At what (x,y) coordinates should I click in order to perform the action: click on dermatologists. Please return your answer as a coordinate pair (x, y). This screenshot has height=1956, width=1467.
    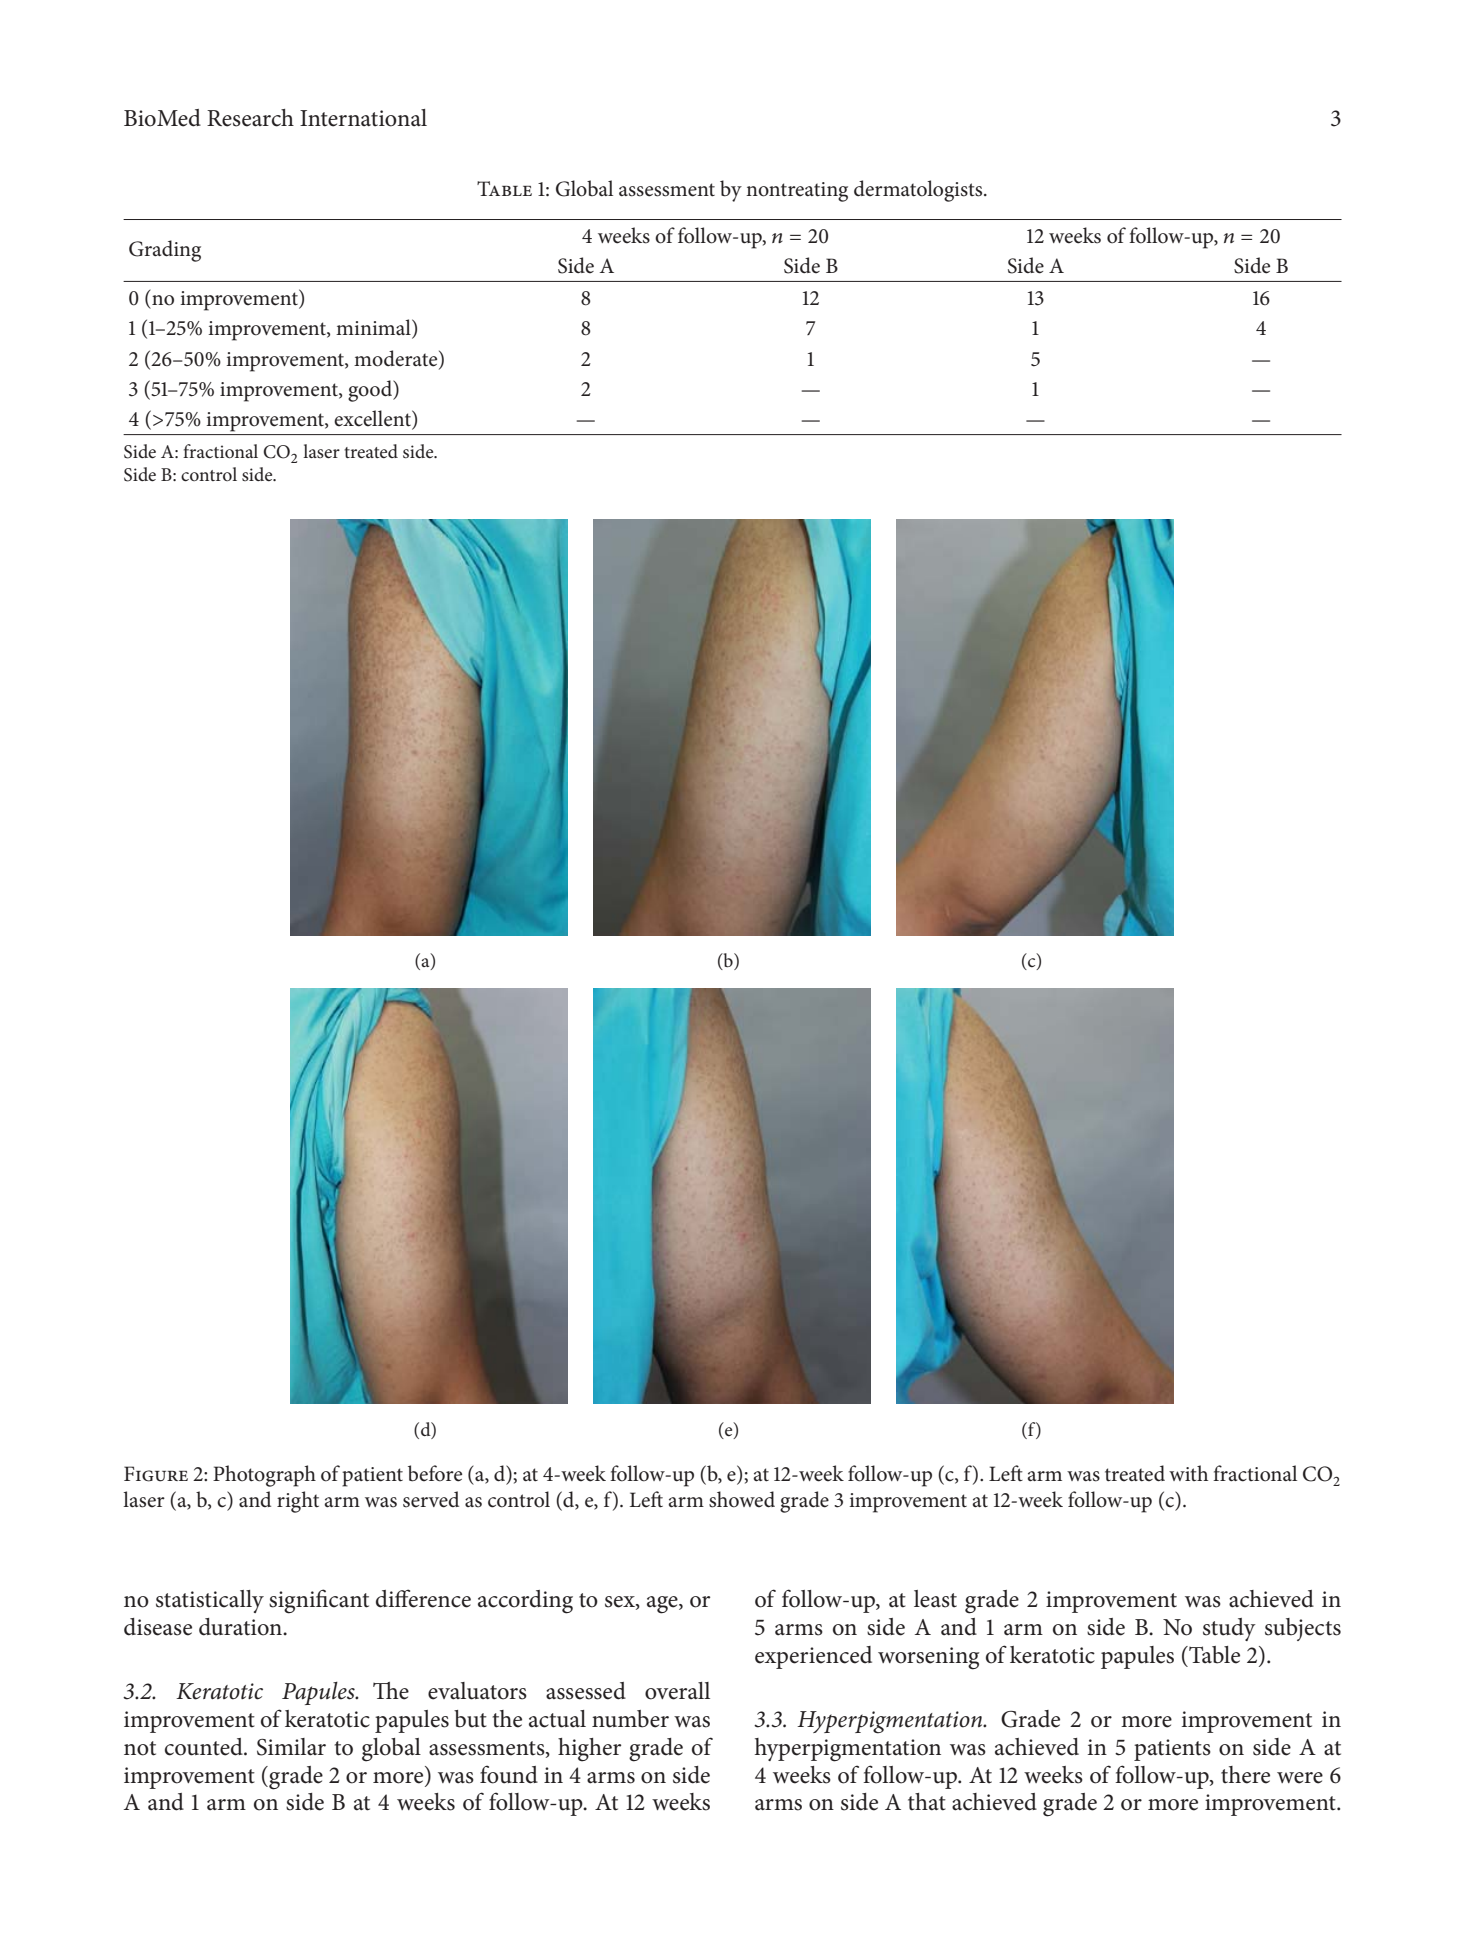
    Looking at the image, I should click on (919, 191).
